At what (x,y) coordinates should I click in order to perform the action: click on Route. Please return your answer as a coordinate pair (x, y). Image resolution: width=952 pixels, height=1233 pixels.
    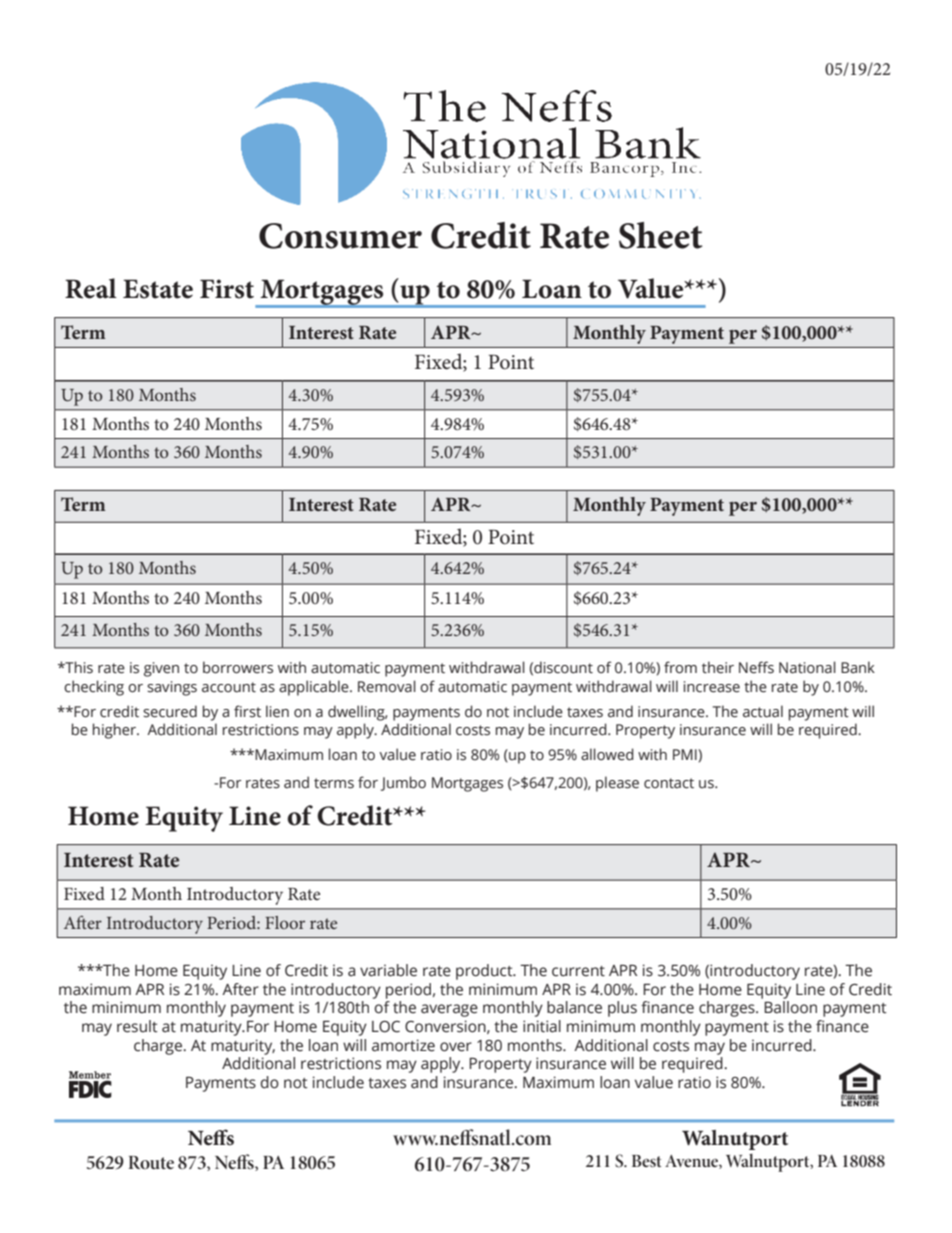
    Looking at the image, I should click on (151, 1163).
